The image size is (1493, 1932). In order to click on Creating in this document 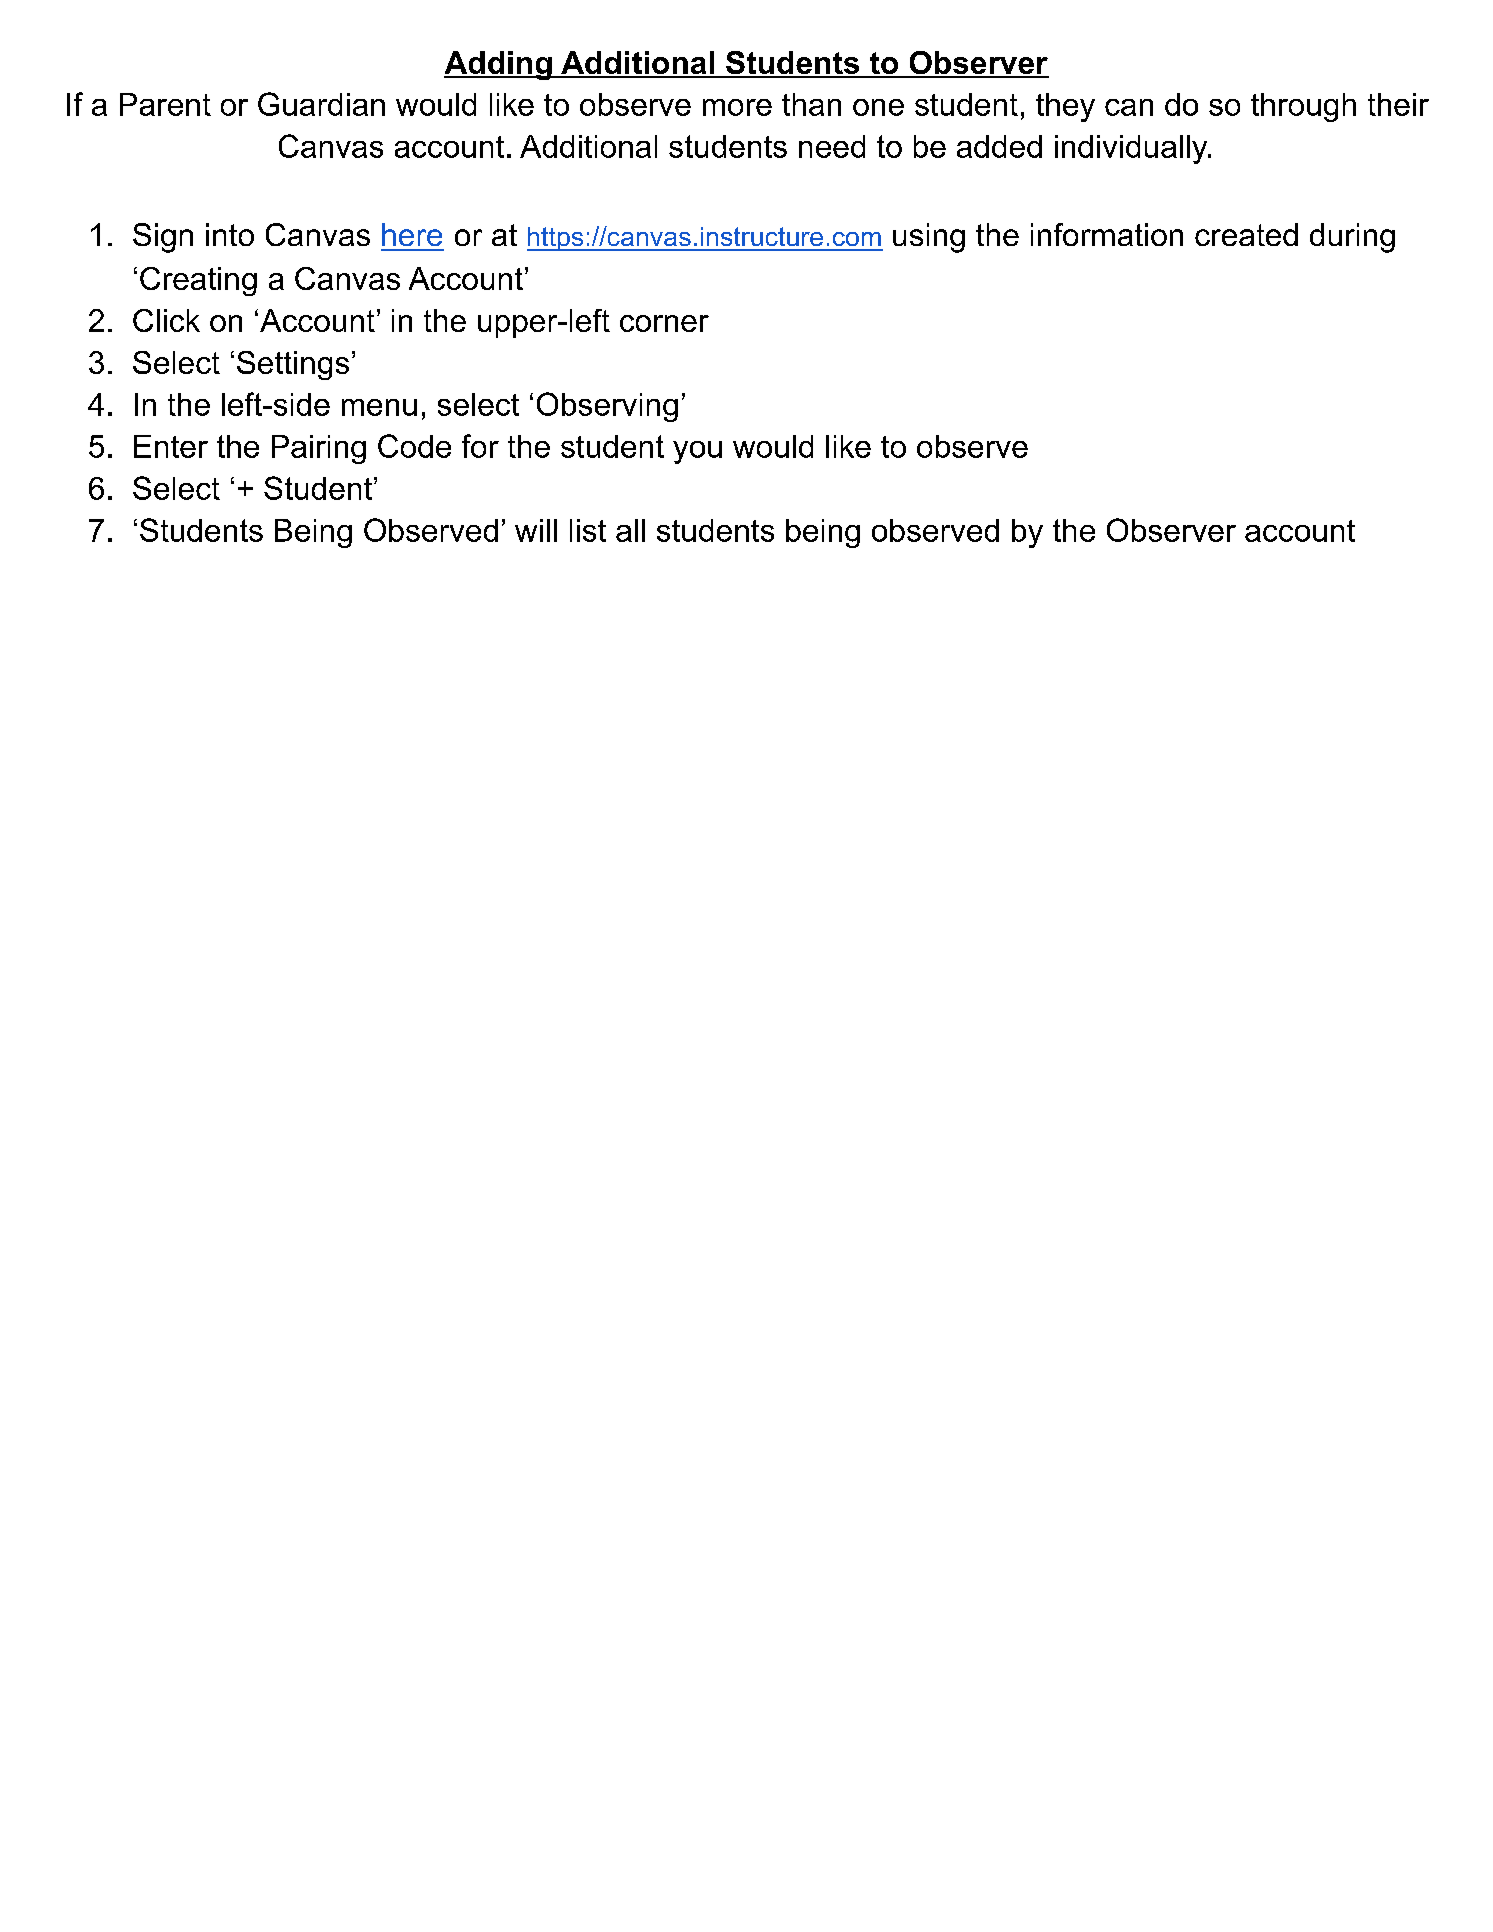, I will do `click(198, 281)`.
